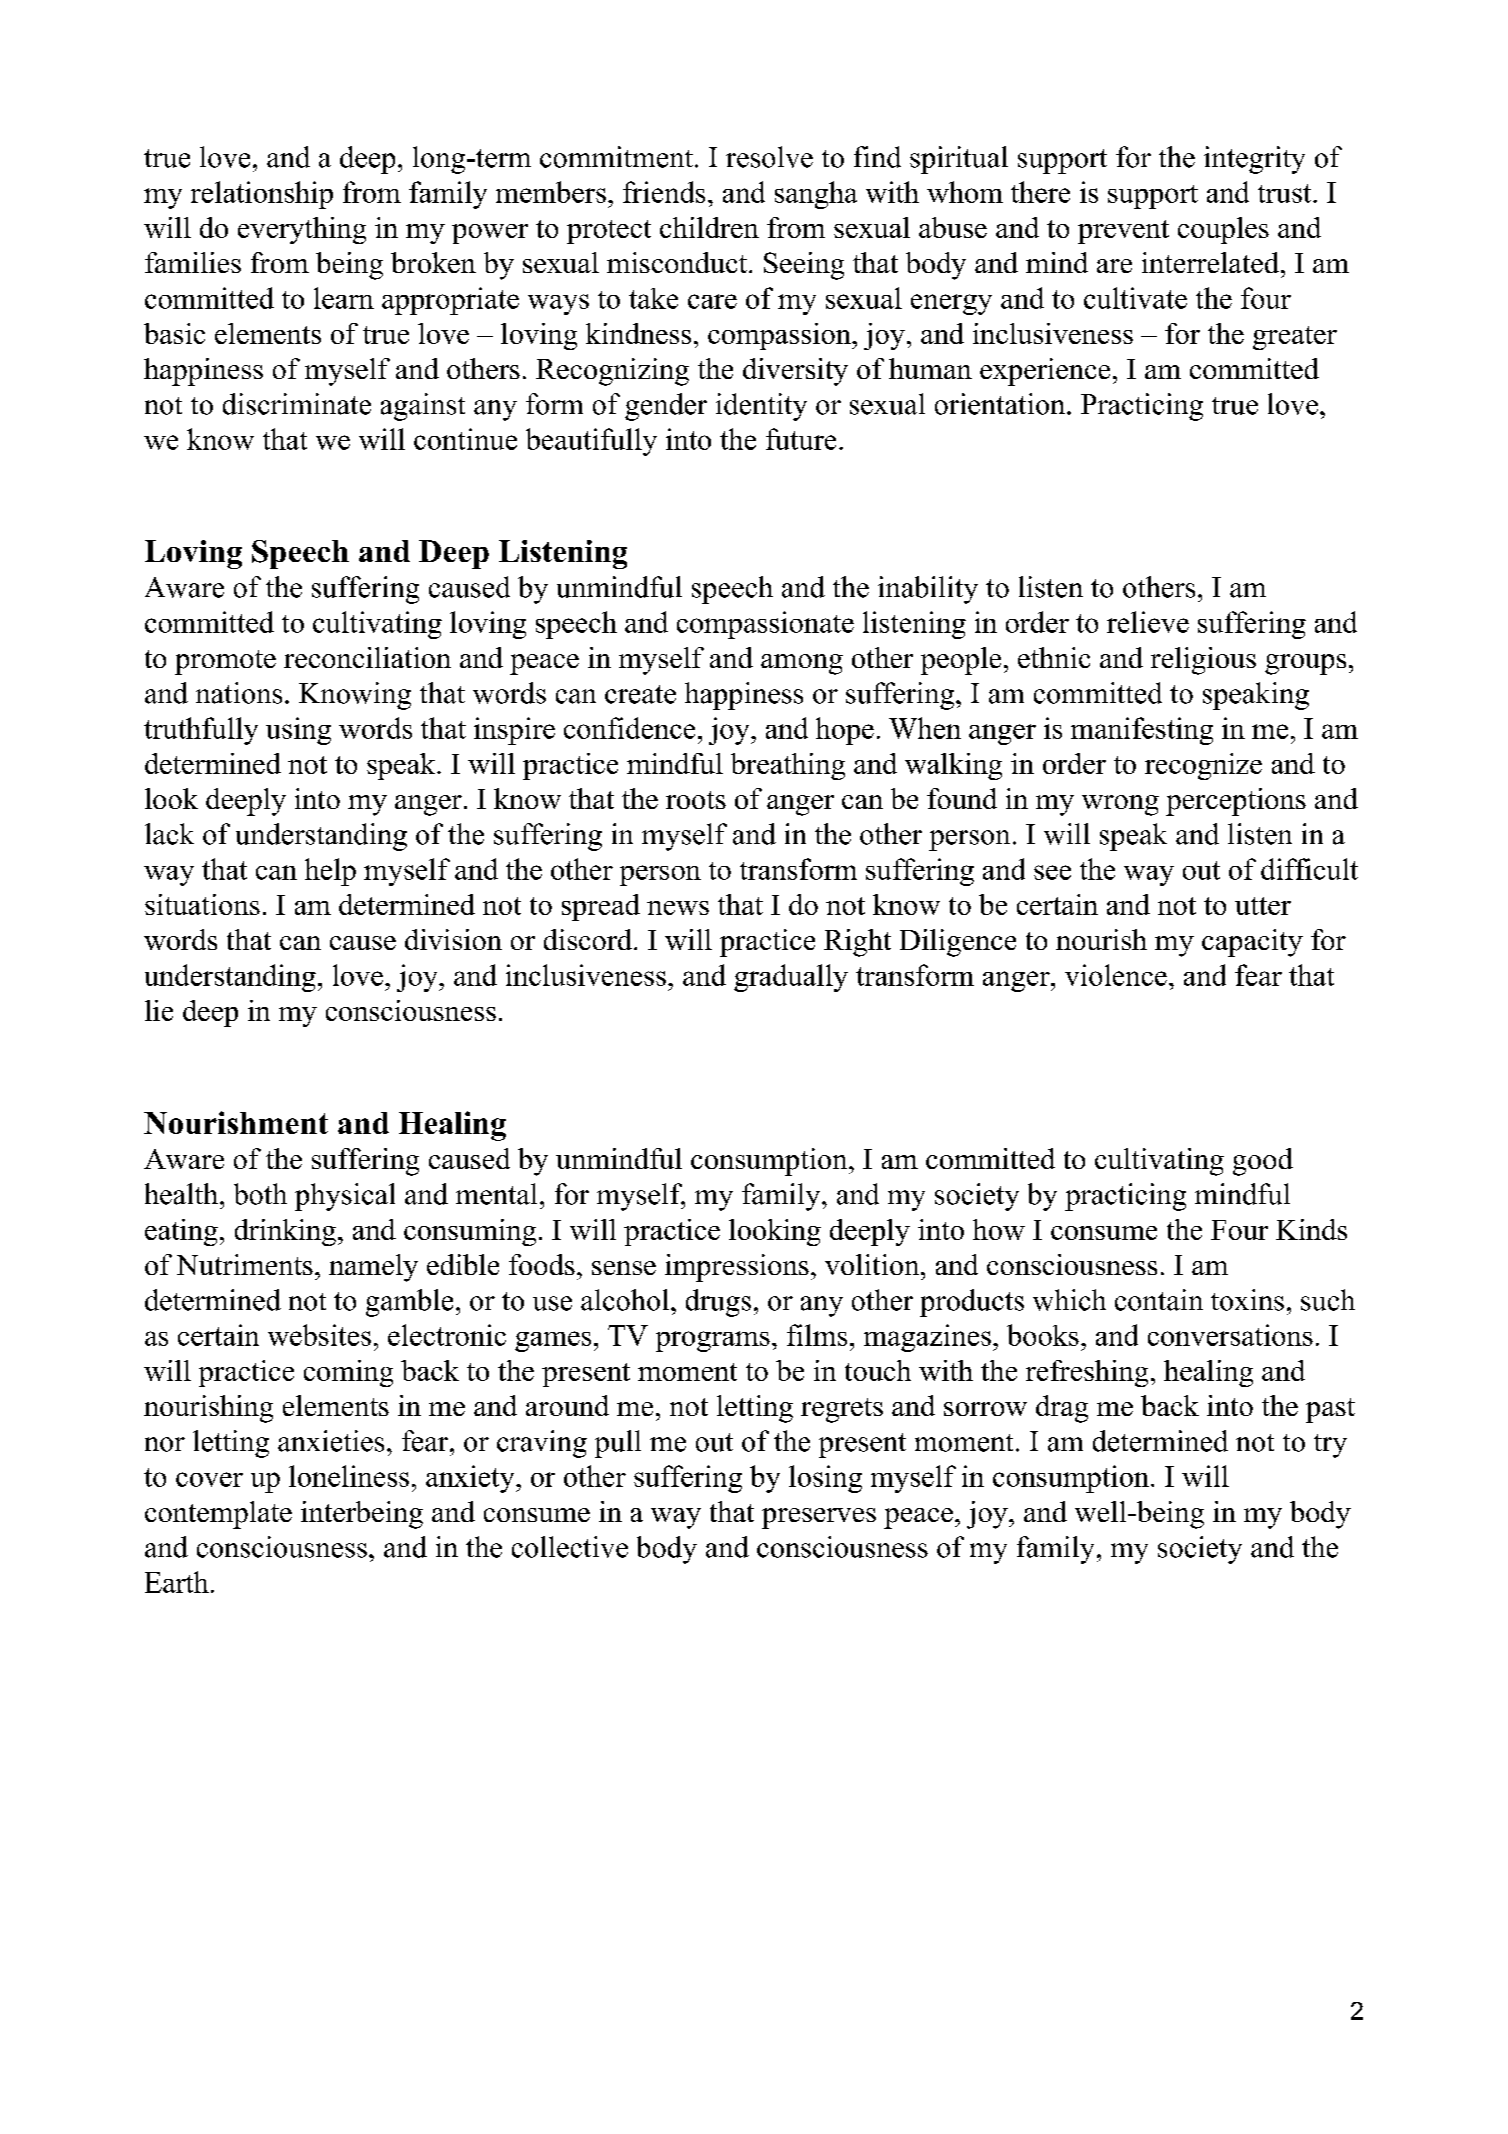  I want to click on relationship, so click(262, 195).
